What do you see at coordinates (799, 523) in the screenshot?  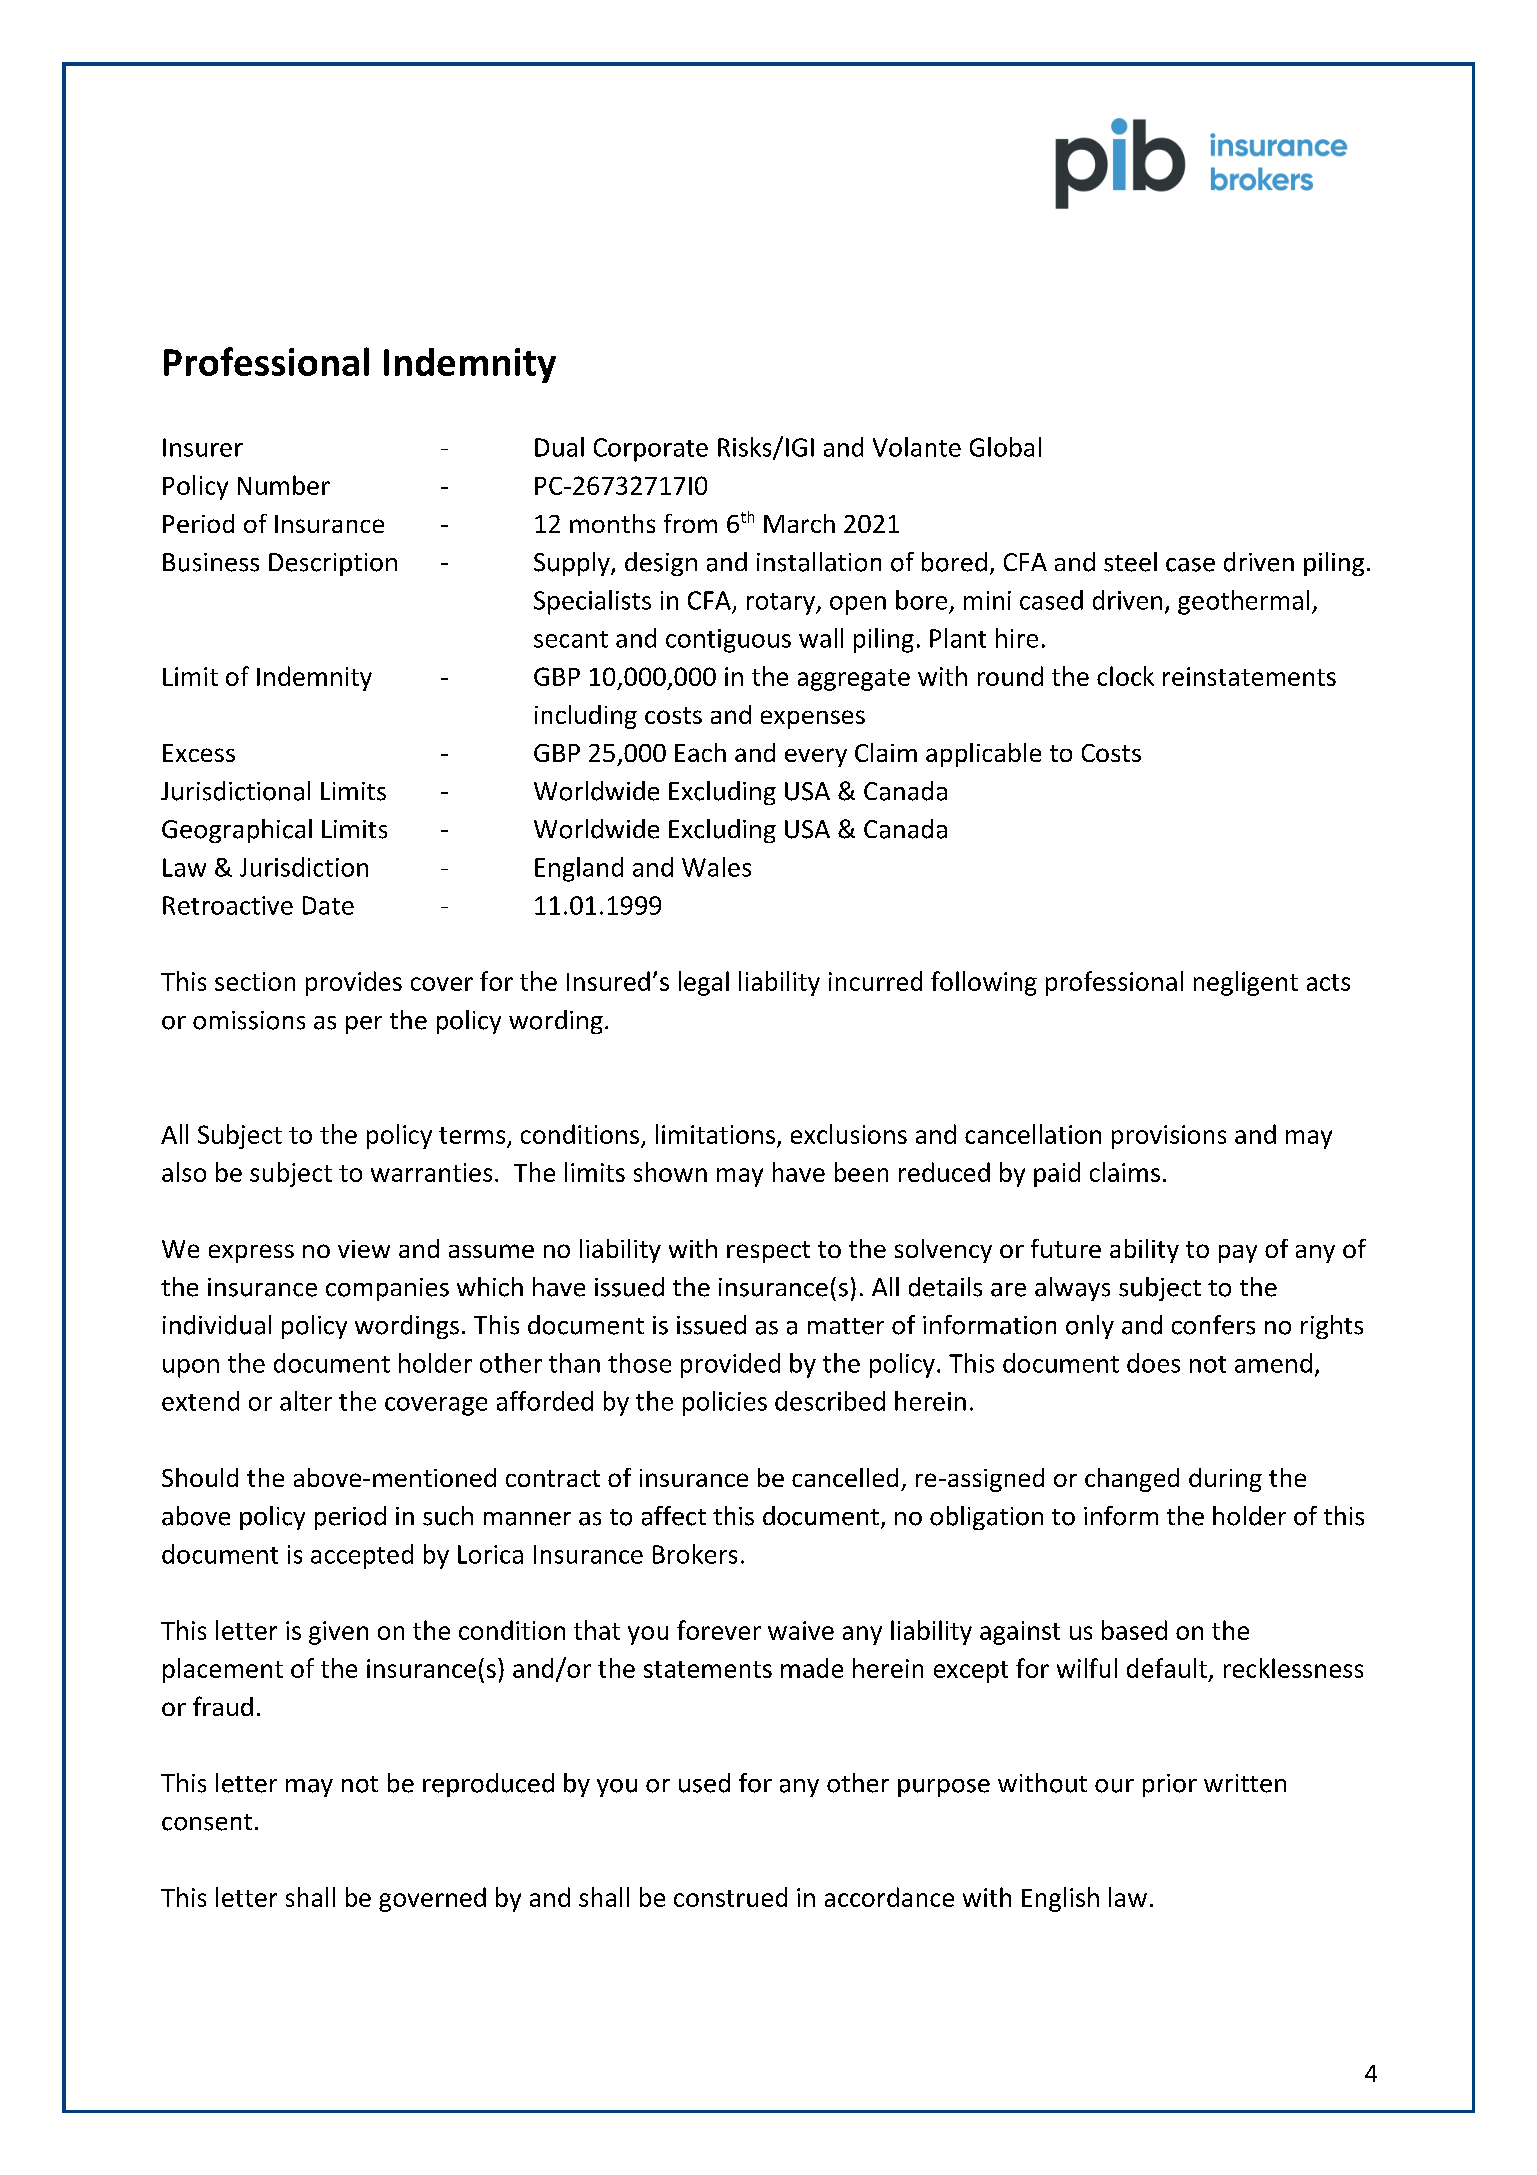 I see `March` at bounding box center [799, 523].
